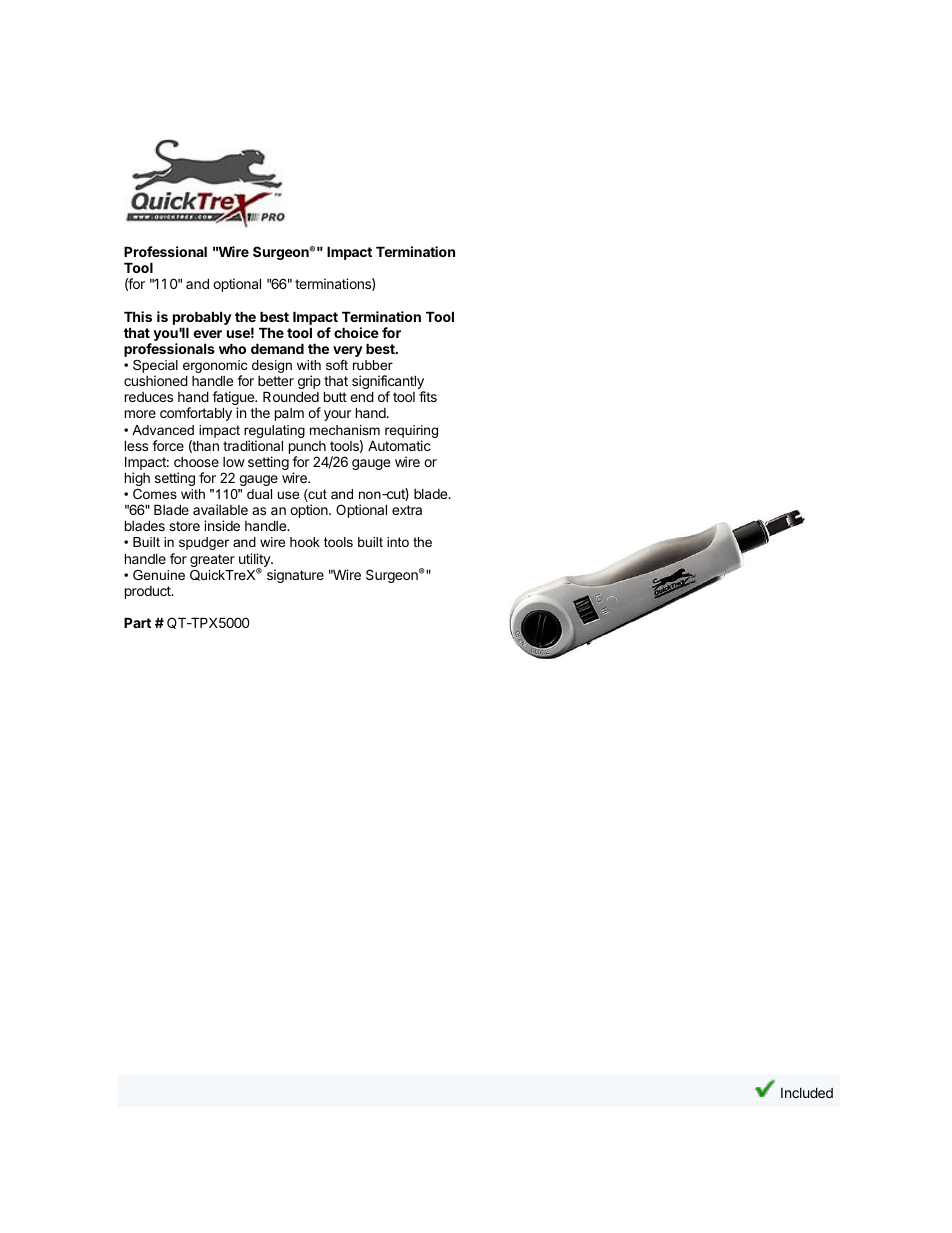 This screenshot has height=1233, width=952. Describe the element at coordinates (807, 1092) in the screenshot. I see `Included` at that location.
